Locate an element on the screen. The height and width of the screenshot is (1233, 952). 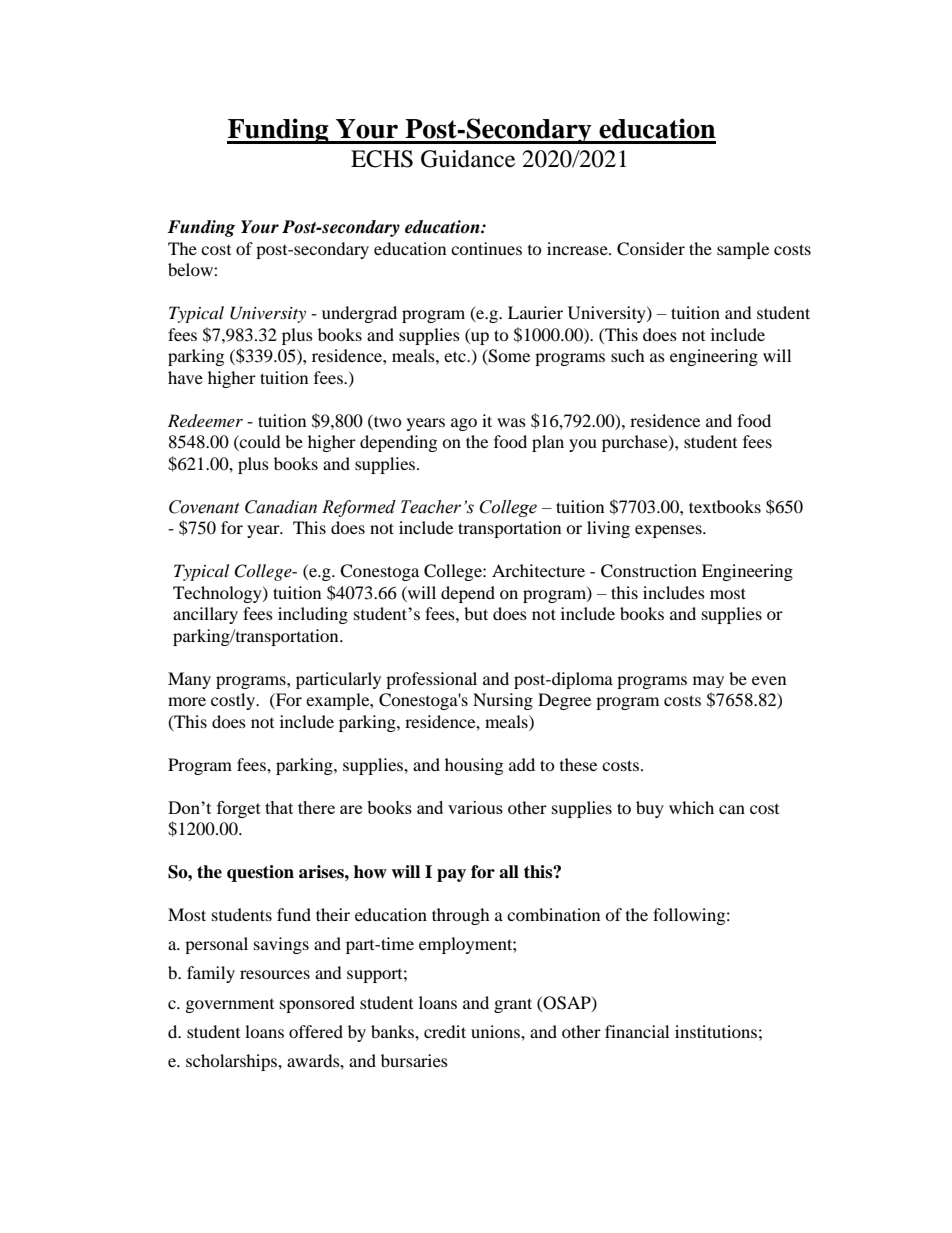
undergrad is located at coordinates (359, 314).
